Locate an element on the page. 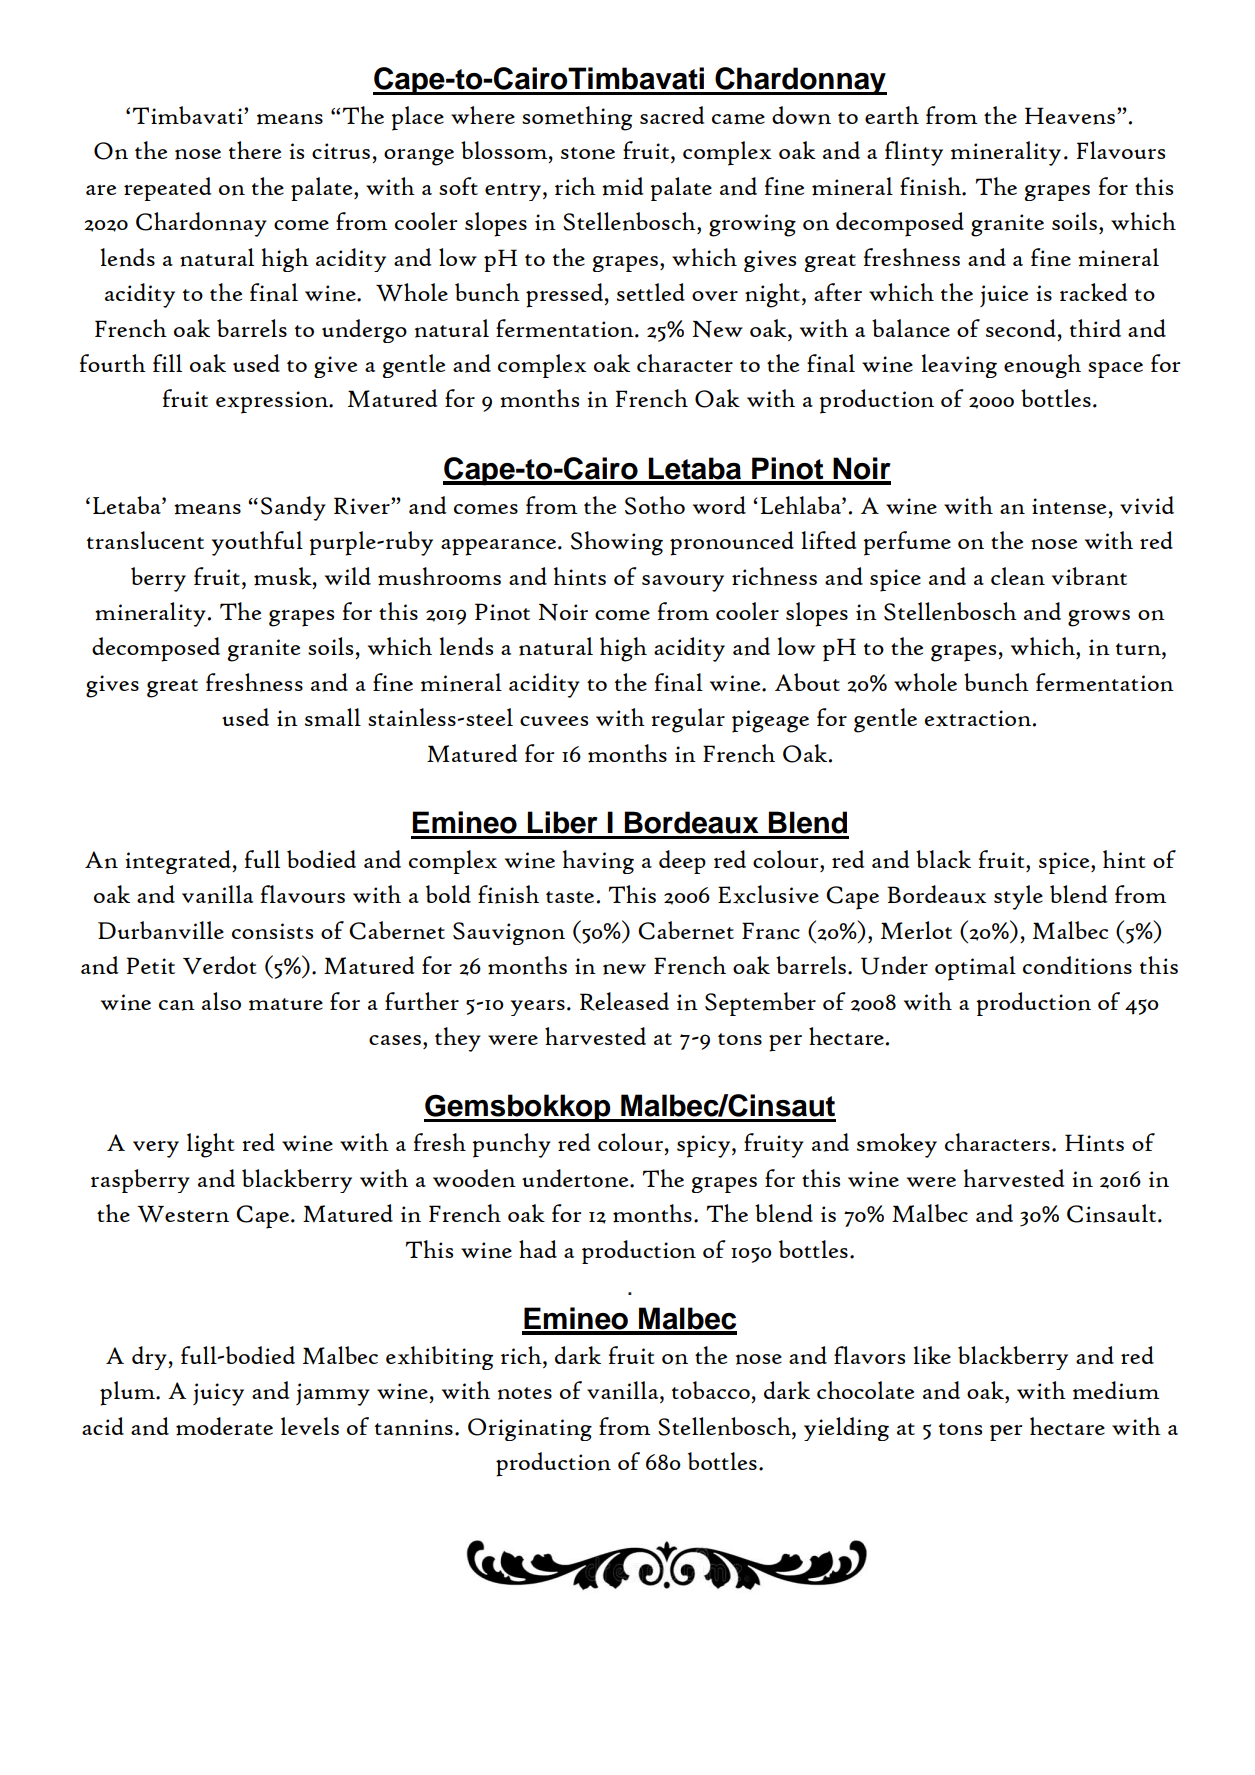  Sandy is located at coordinates (293, 508).
